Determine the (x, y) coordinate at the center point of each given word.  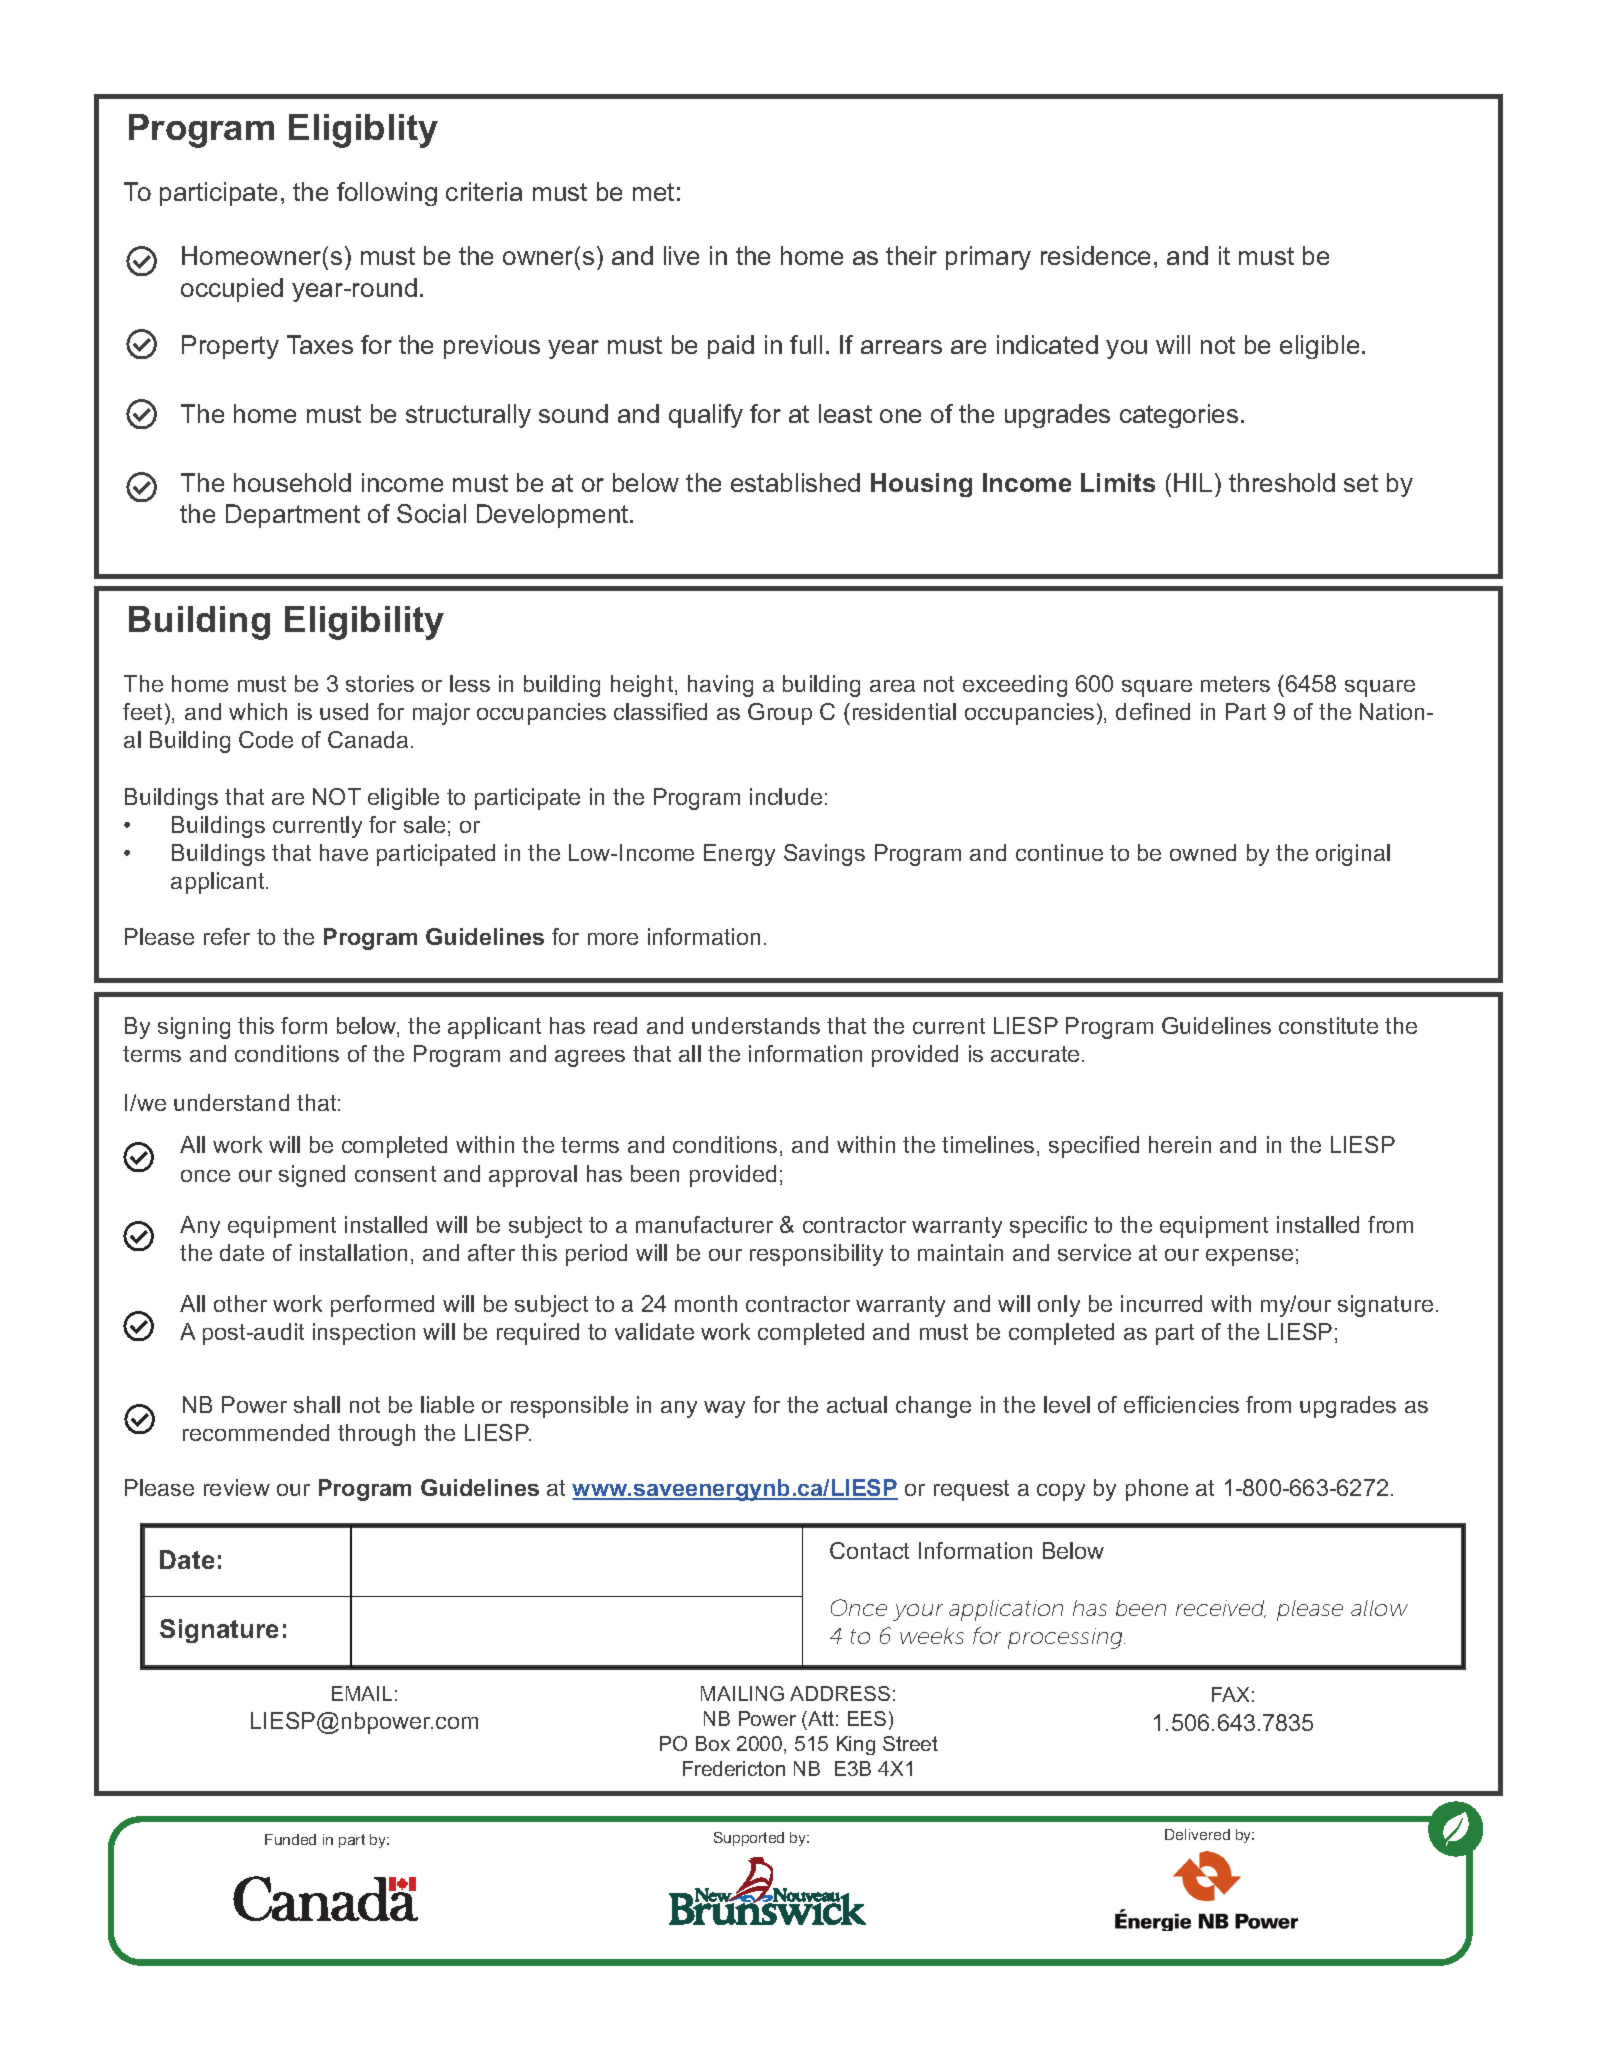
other (240, 1303)
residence (1095, 255)
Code (266, 739)
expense (1249, 1257)
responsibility (816, 1255)
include (786, 796)
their (911, 255)
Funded (290, 1839)
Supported (749, 1839)
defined (1153, 711)
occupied (232, 290)
